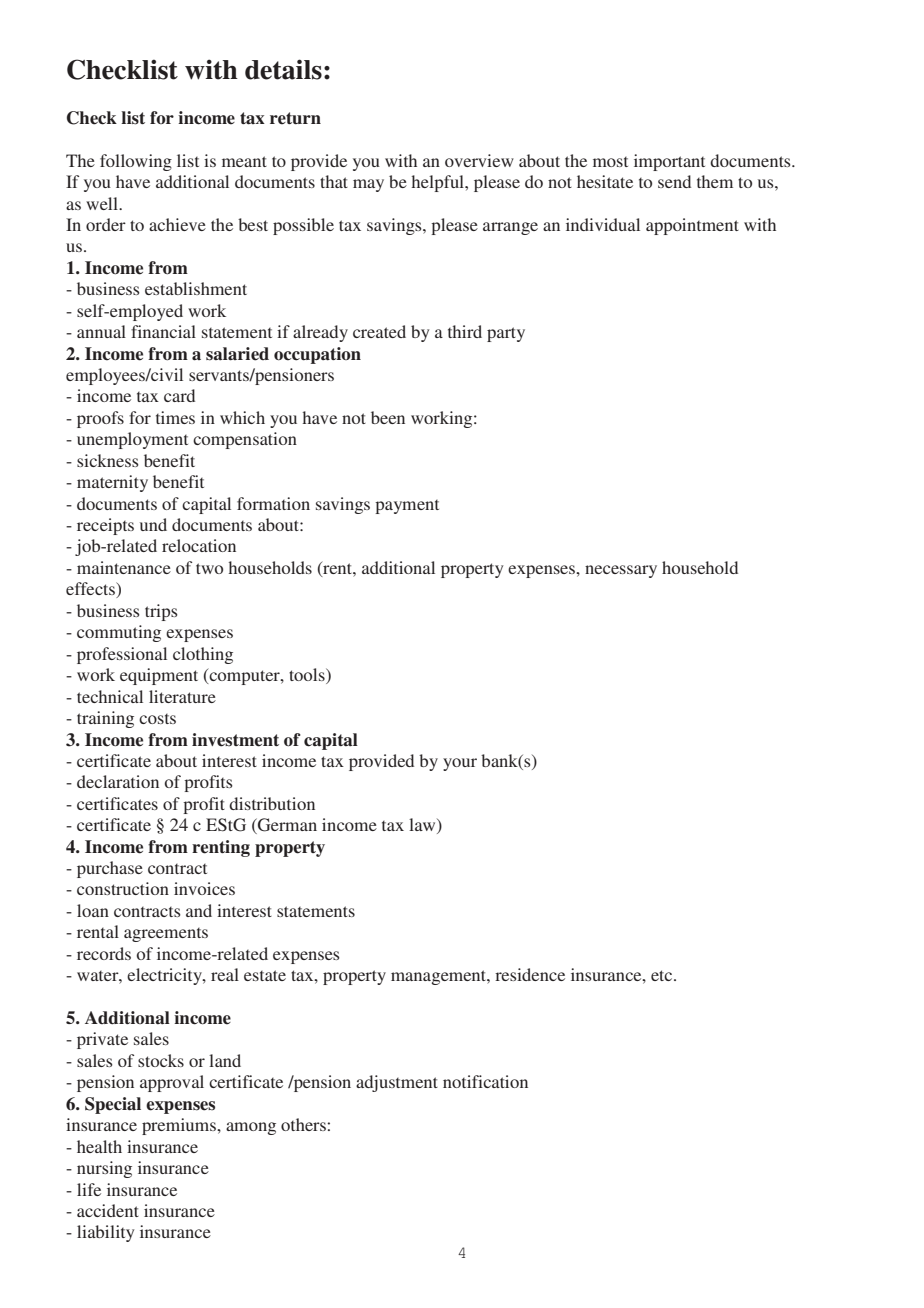 The height and width of the document is (1308, 924). What do you see at coordinates (132, 440) in the document?
I see `unemployment` at bounding box center [132, 440].
